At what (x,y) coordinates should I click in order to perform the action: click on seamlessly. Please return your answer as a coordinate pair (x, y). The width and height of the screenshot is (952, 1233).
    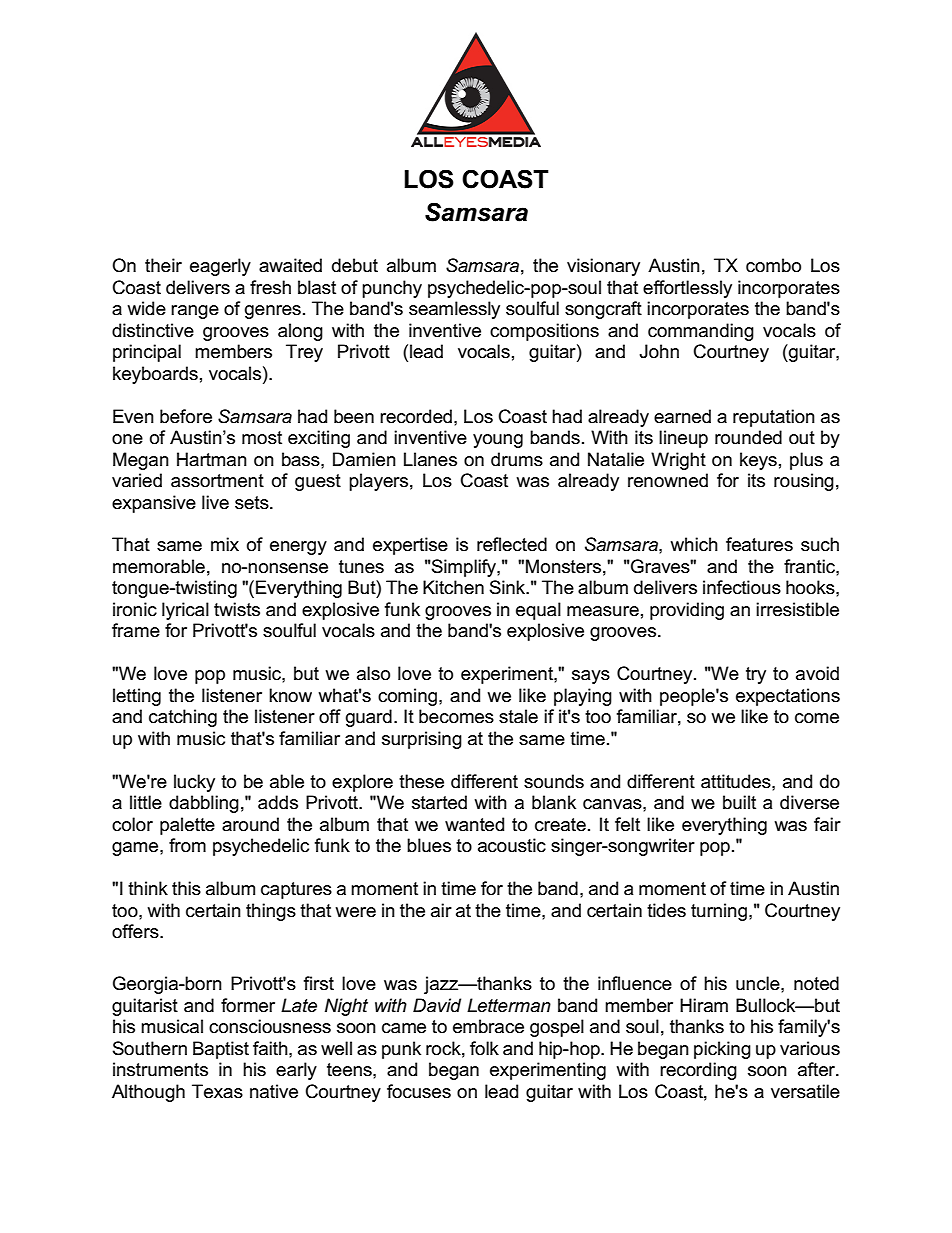
    Looking at the image, I should click on (454, 310).
